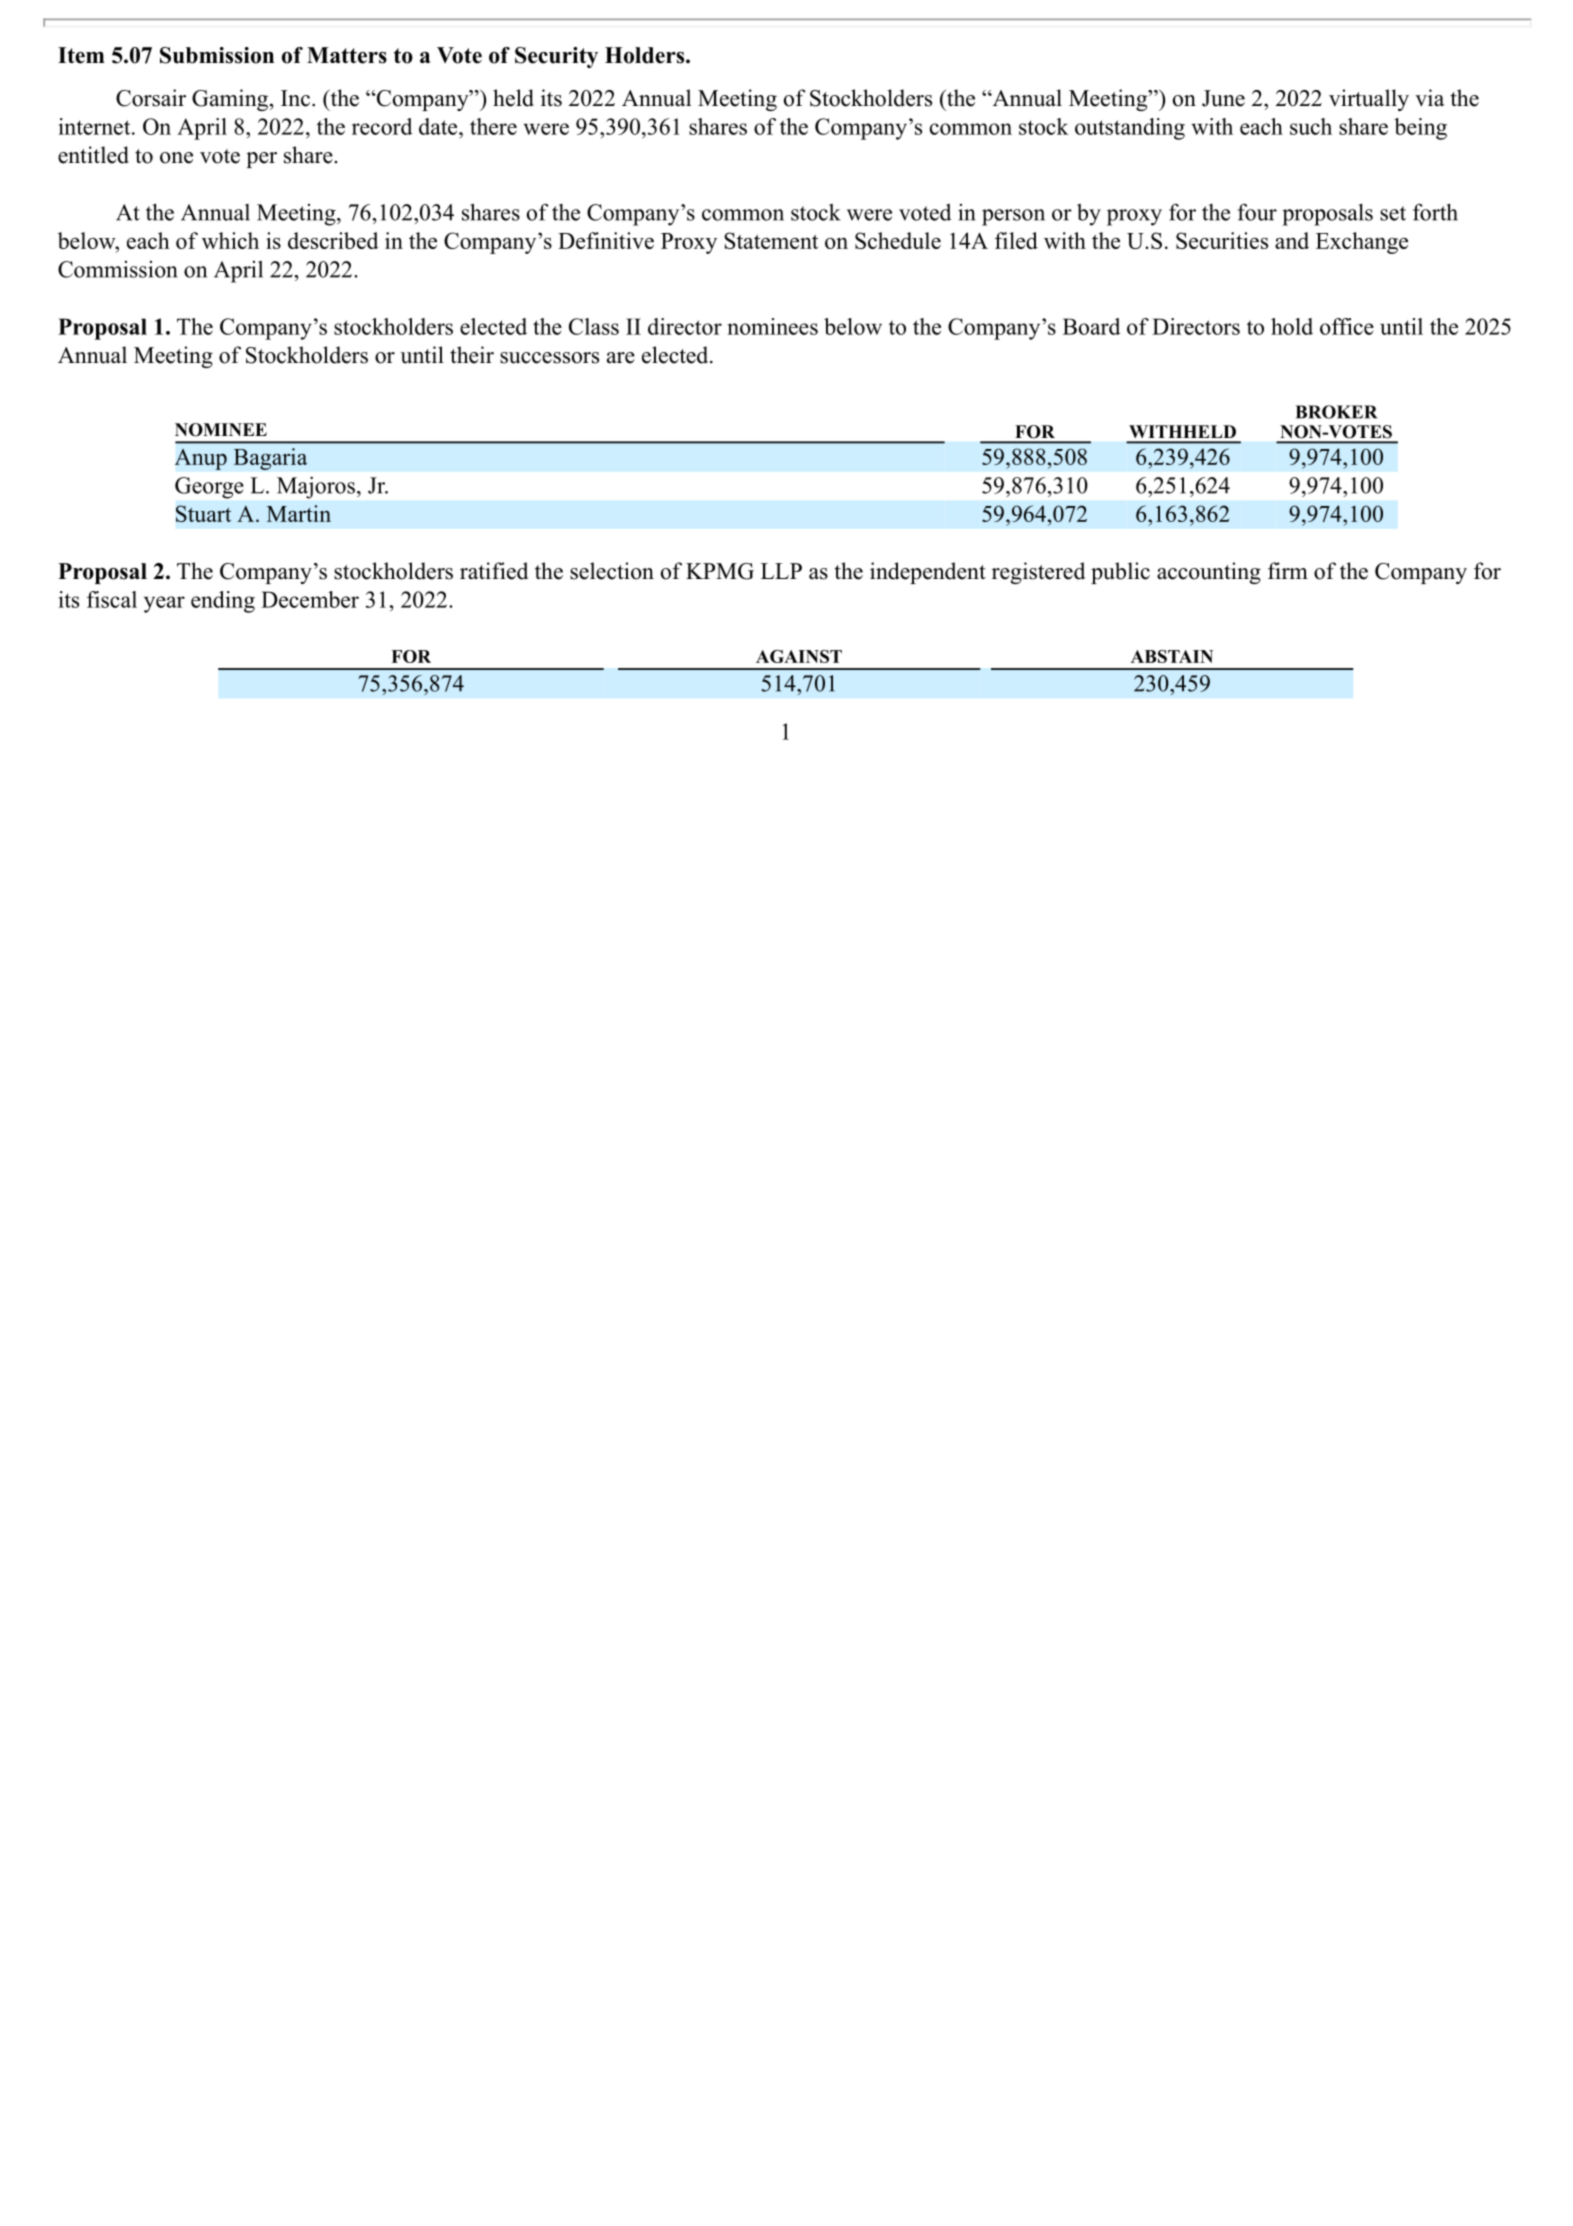  What do you see at coordinates (209, 488) in the screenshot?
I see `George` at bounding box center [209, 488].
